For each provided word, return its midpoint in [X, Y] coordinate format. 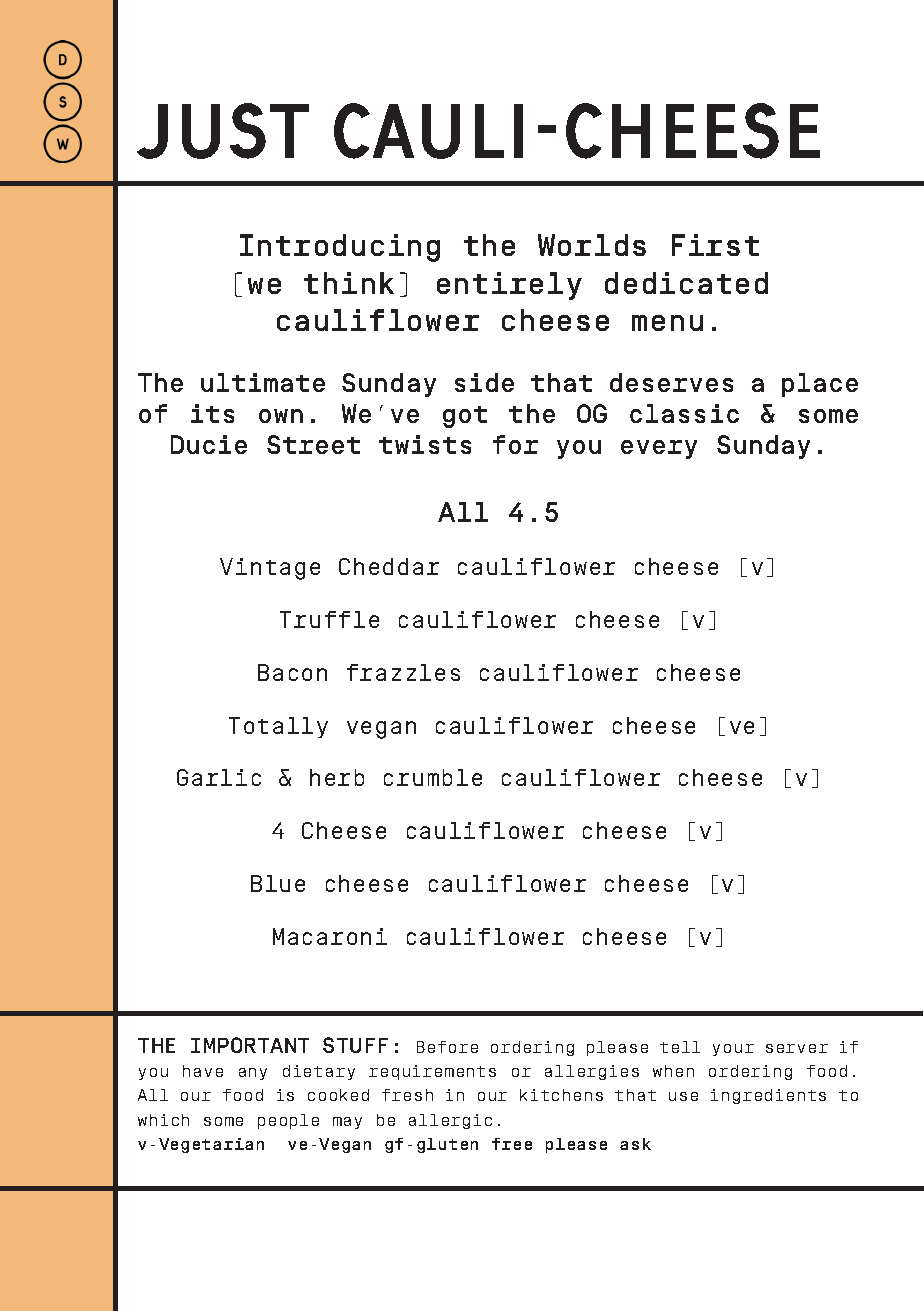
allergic [450, 1121]
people [288, 1121]
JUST [223, 131]
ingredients [768, 1096]
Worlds [592, 245]
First [715, 245]
